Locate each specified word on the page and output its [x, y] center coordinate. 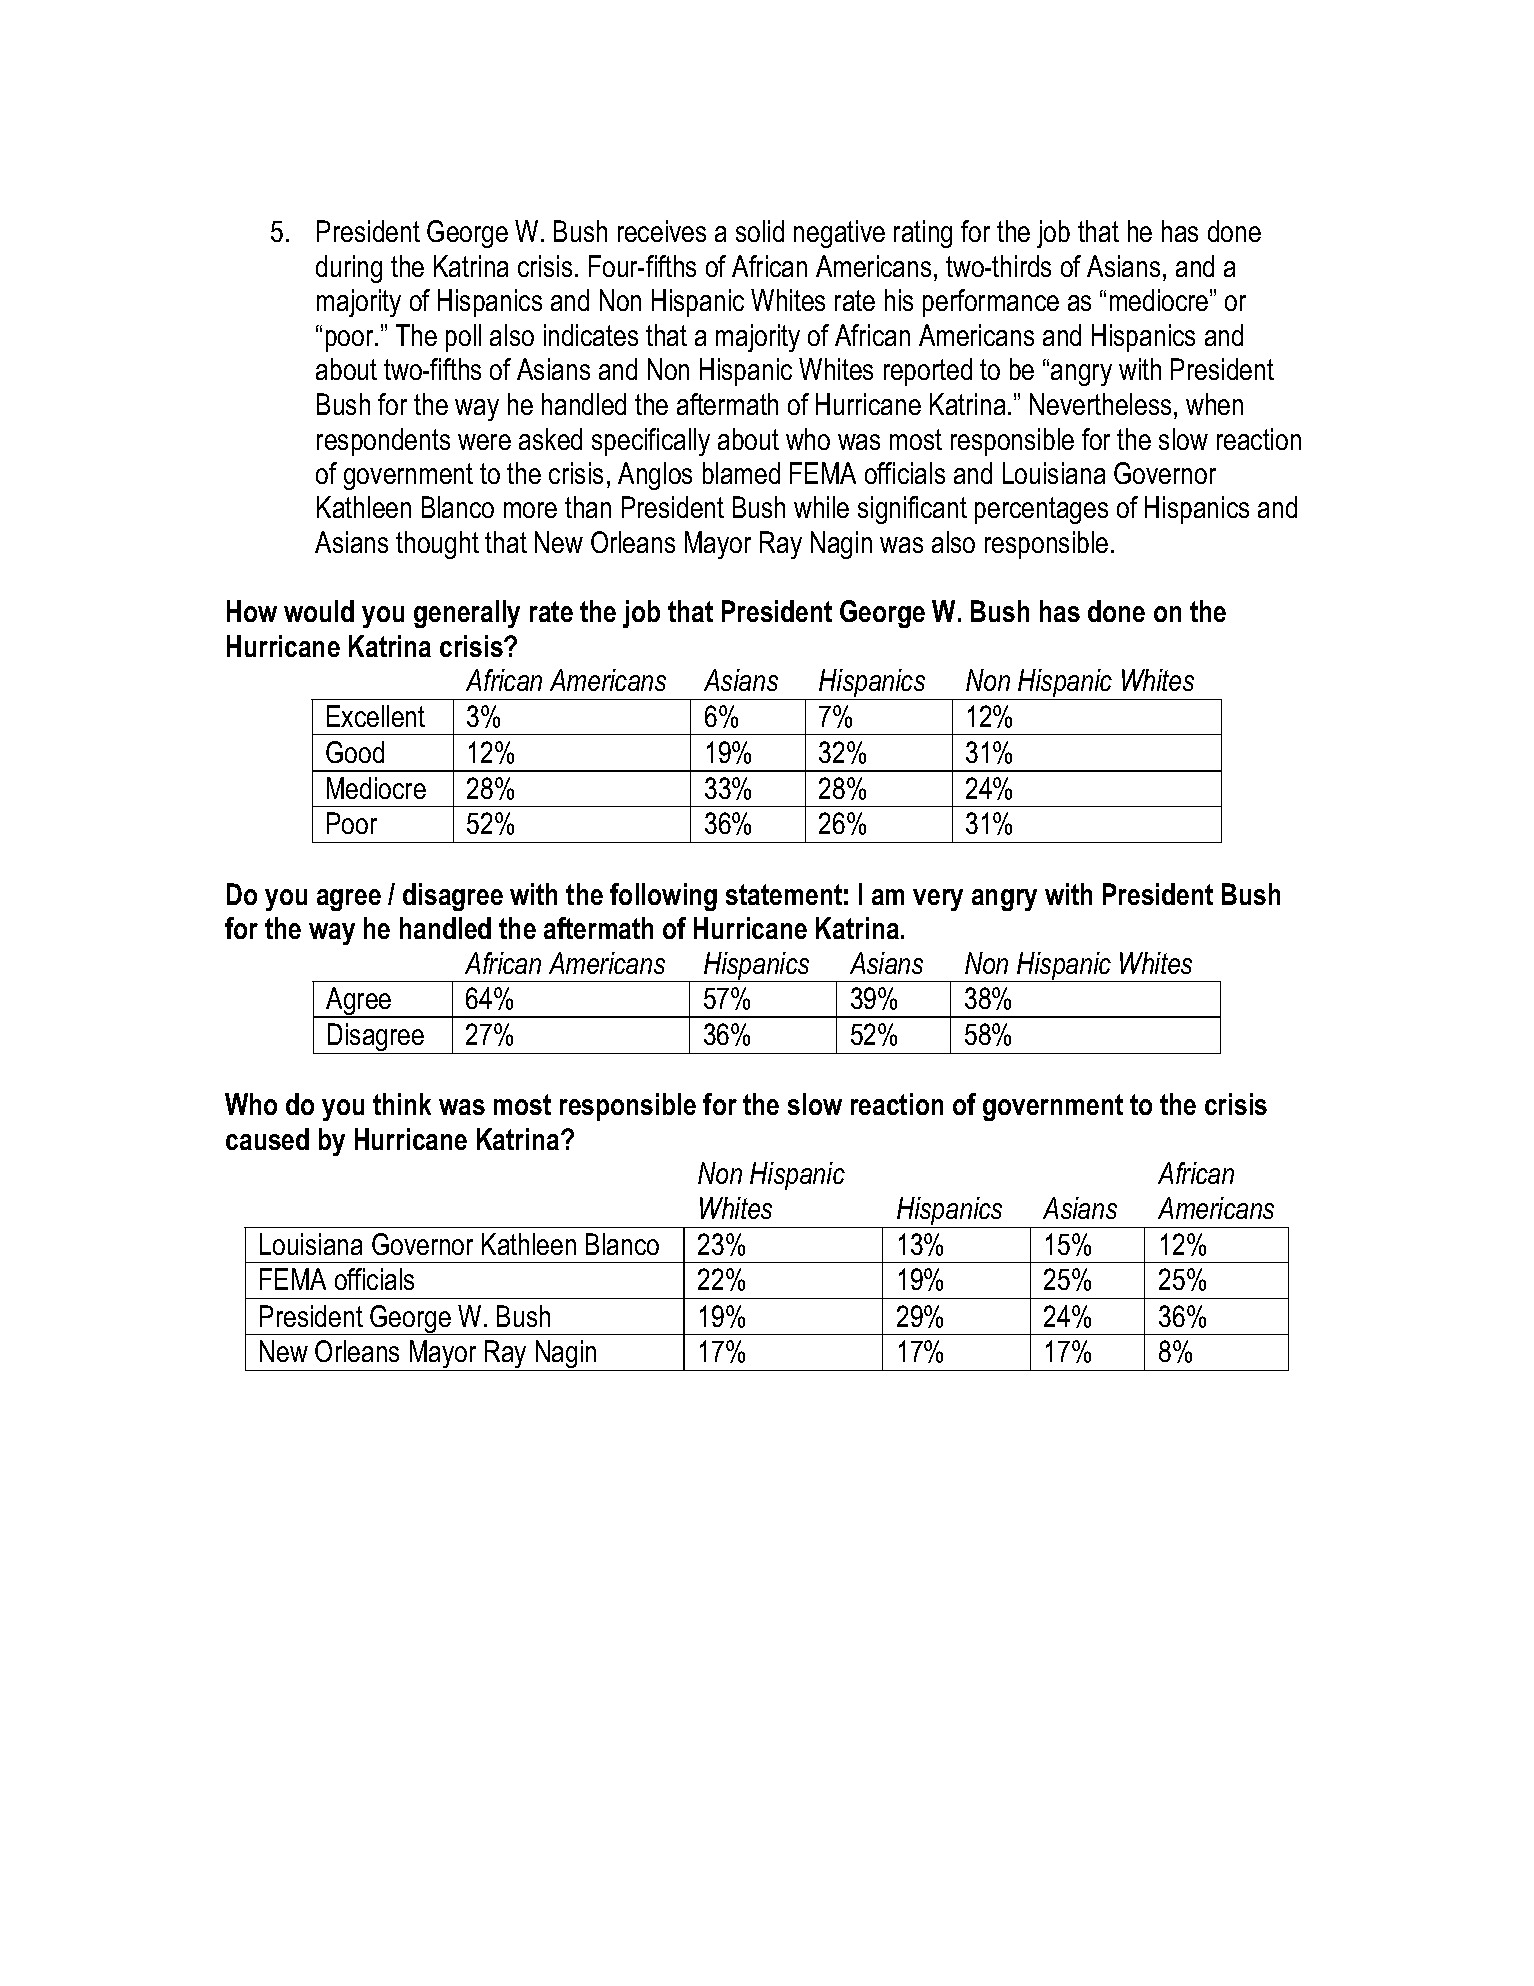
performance [991, 303]
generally [467, 614]
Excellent [376, 716]
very [938, 900]
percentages [1041, 510]
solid [760, 231]
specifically [651, 442]
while [821, 507]
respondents [383, 442]
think [402, 1104]
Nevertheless [1100, 404]
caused [267, 1139]
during [349, 269]
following [663, 897]
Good [355, 752]
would [319, 611]
